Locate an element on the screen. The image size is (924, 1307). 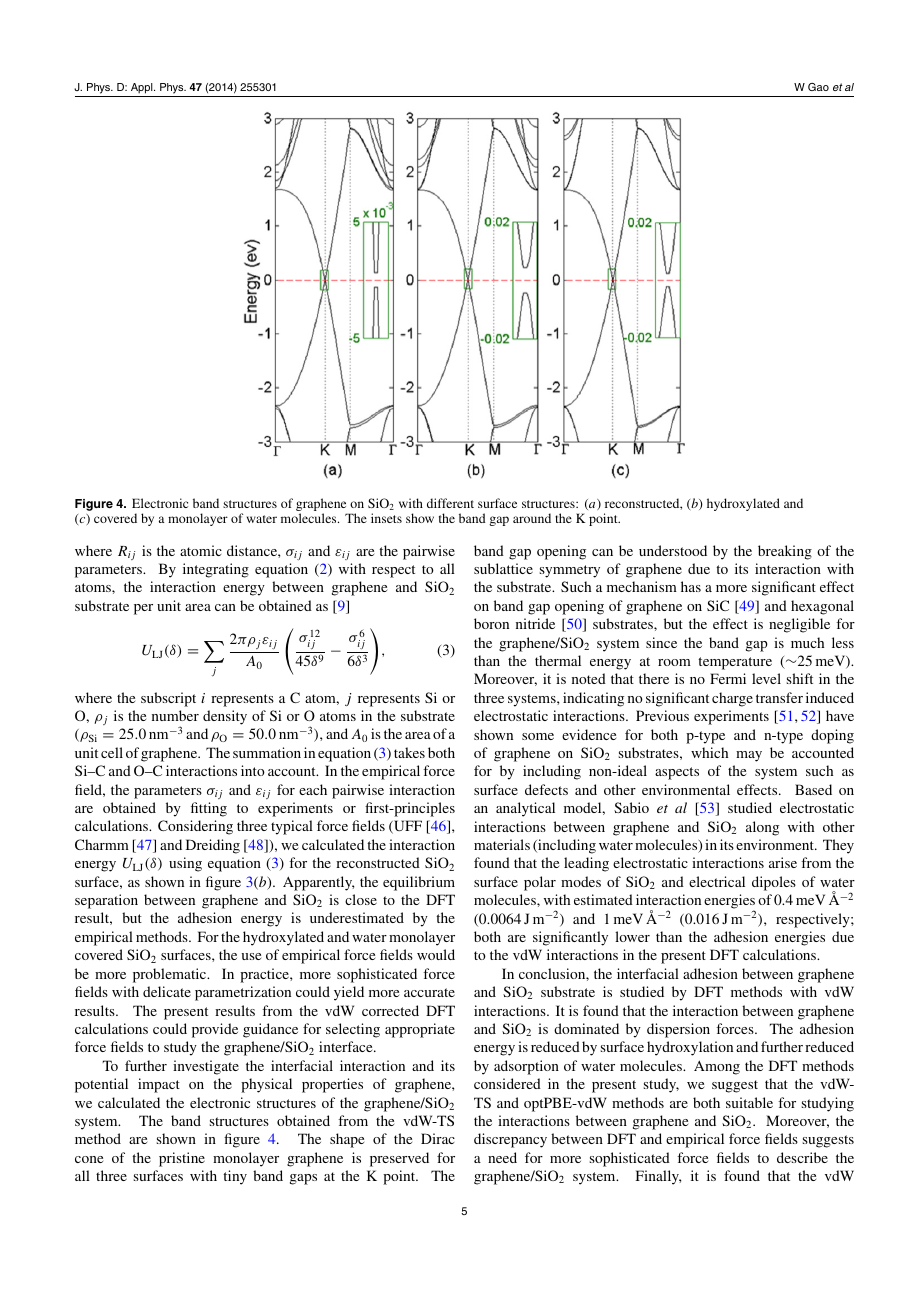
integrating is located at coordinates (216, 570).
